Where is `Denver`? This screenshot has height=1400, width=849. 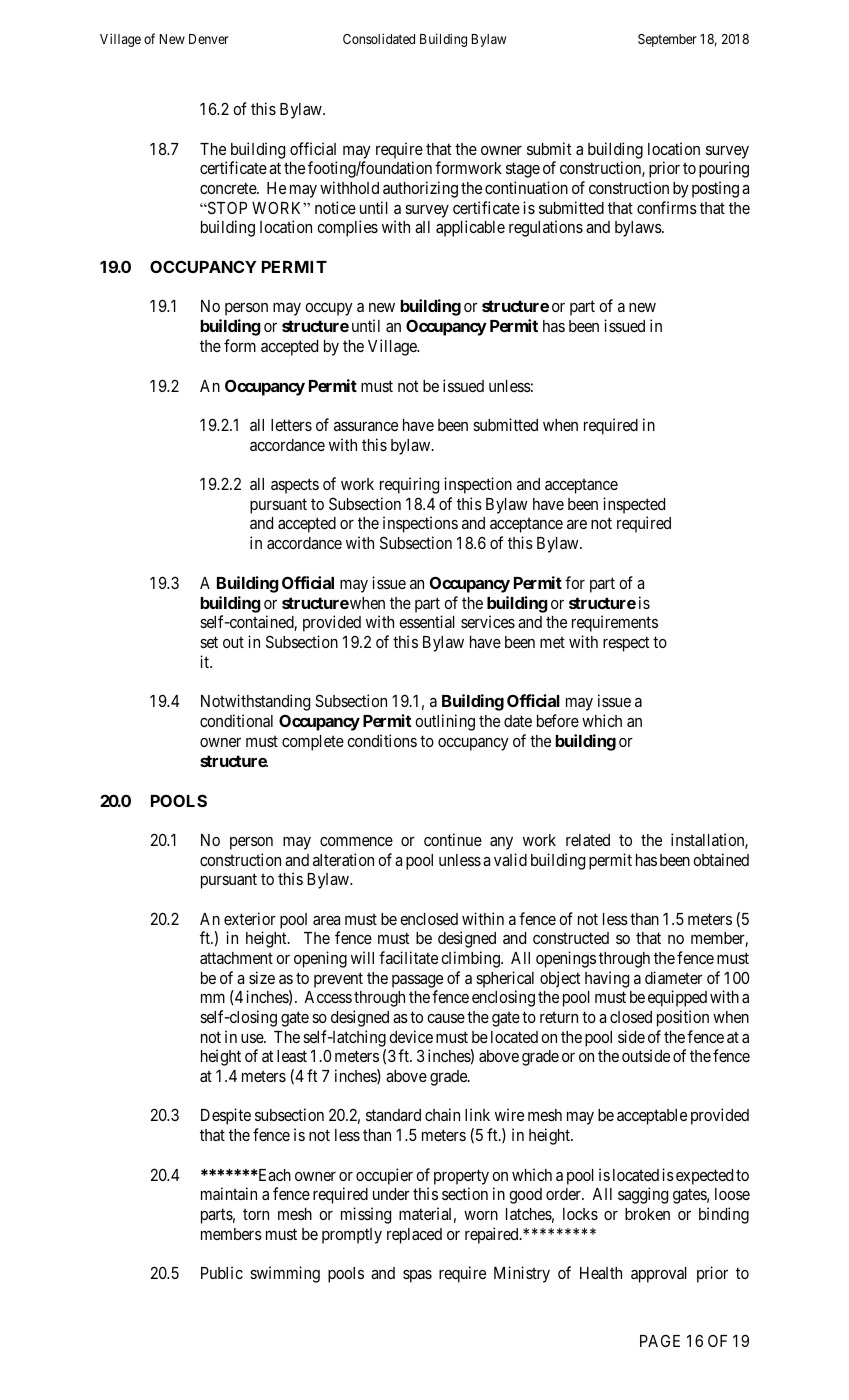
Denver is located at coordinates (209, 39).
